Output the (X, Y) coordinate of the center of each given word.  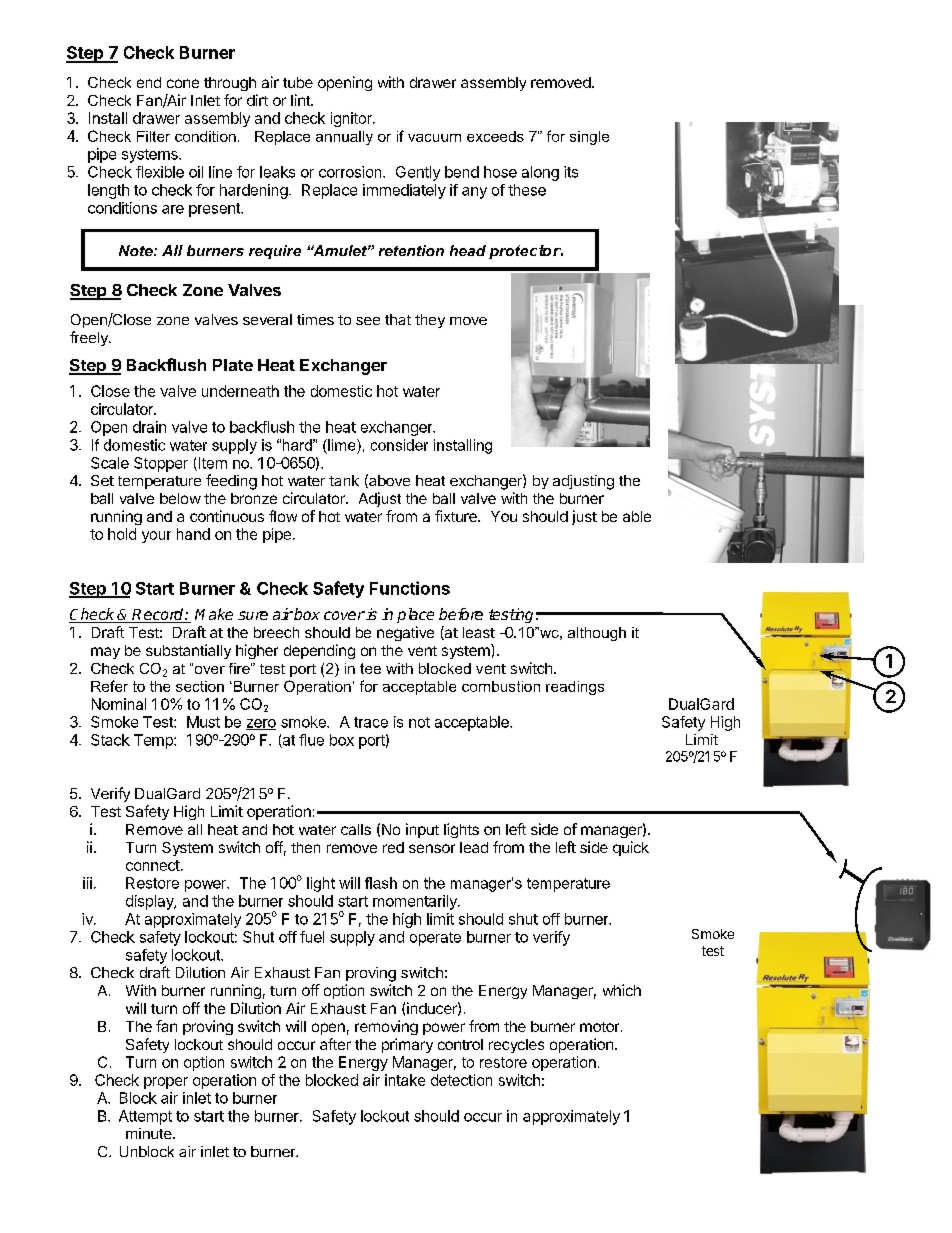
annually (344, 138)
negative (405, 633)
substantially (188, 651)
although (597, 634)
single (589, 138)
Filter (153, 136)
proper (166, 1083)
